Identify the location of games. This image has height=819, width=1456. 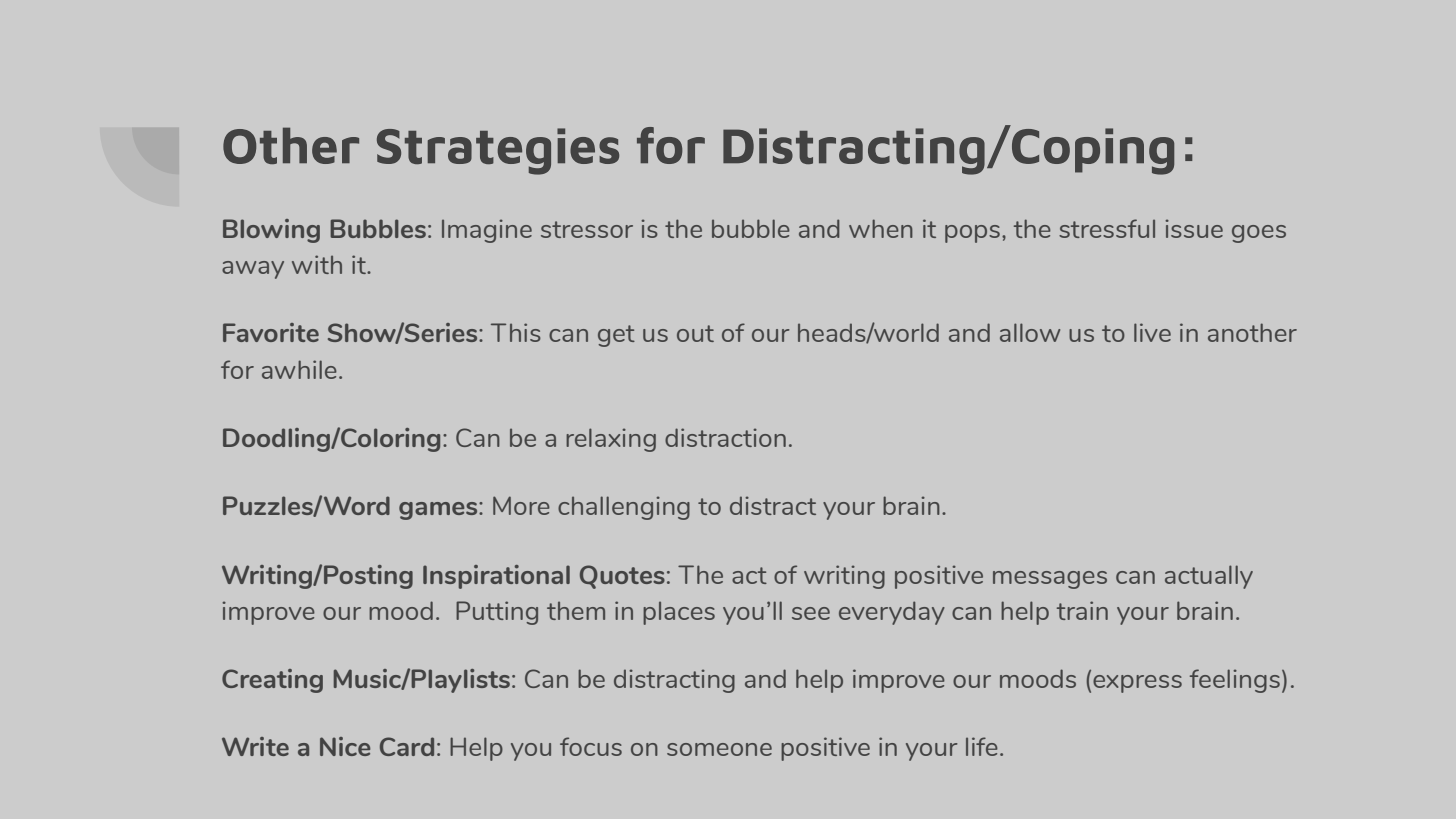
(439, 511).
